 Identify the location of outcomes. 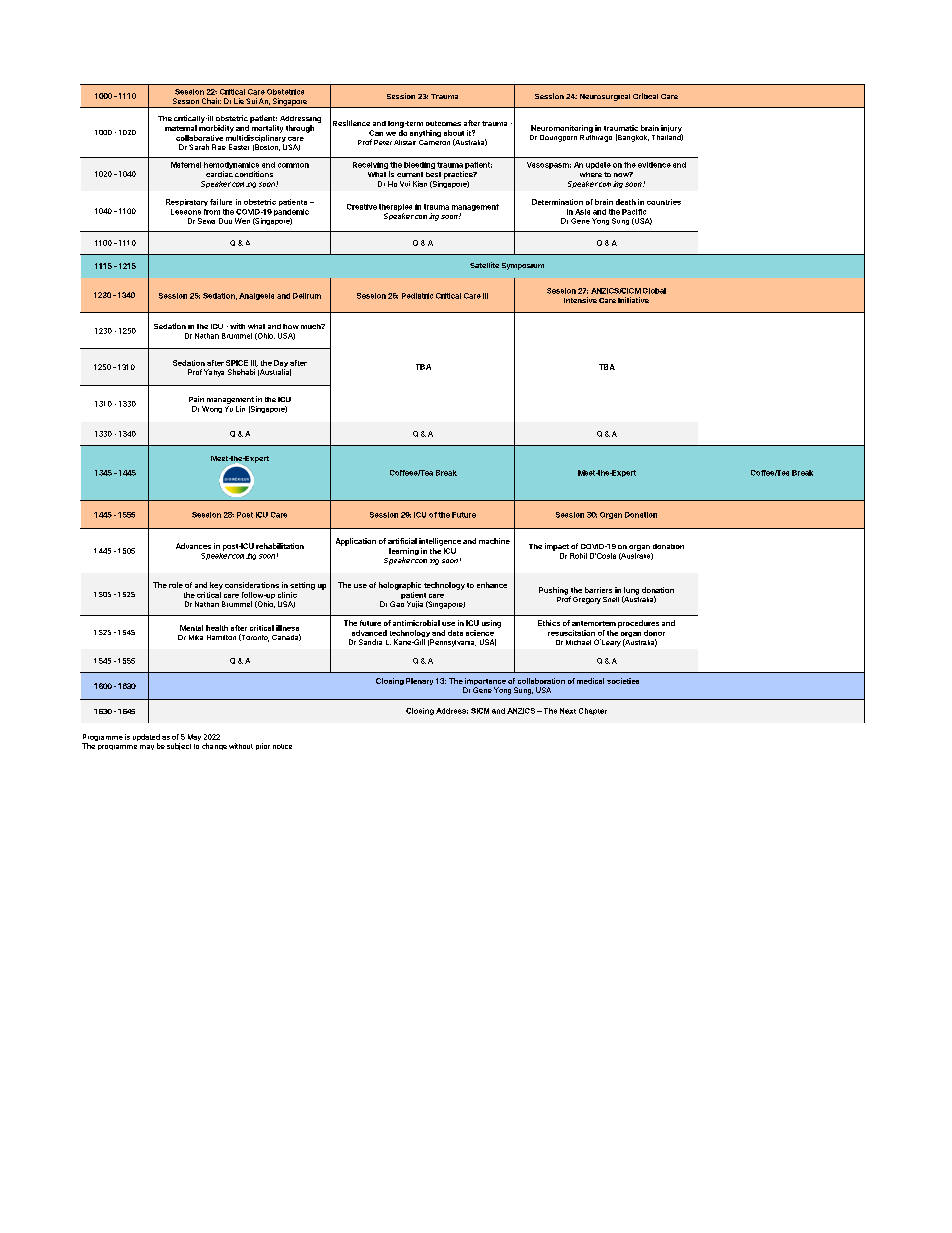
(443, 123).
